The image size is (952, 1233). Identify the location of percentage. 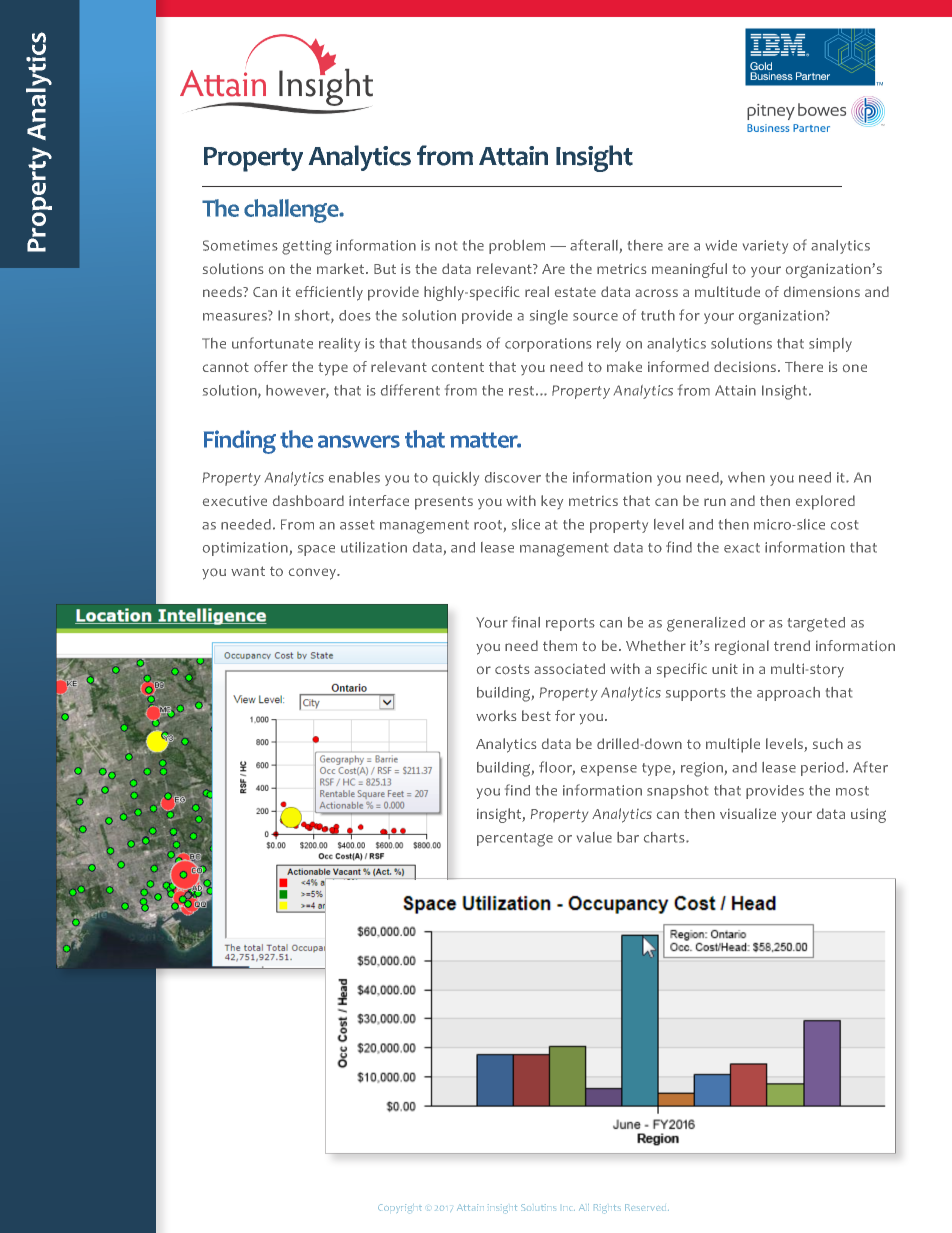
(515, 840).
